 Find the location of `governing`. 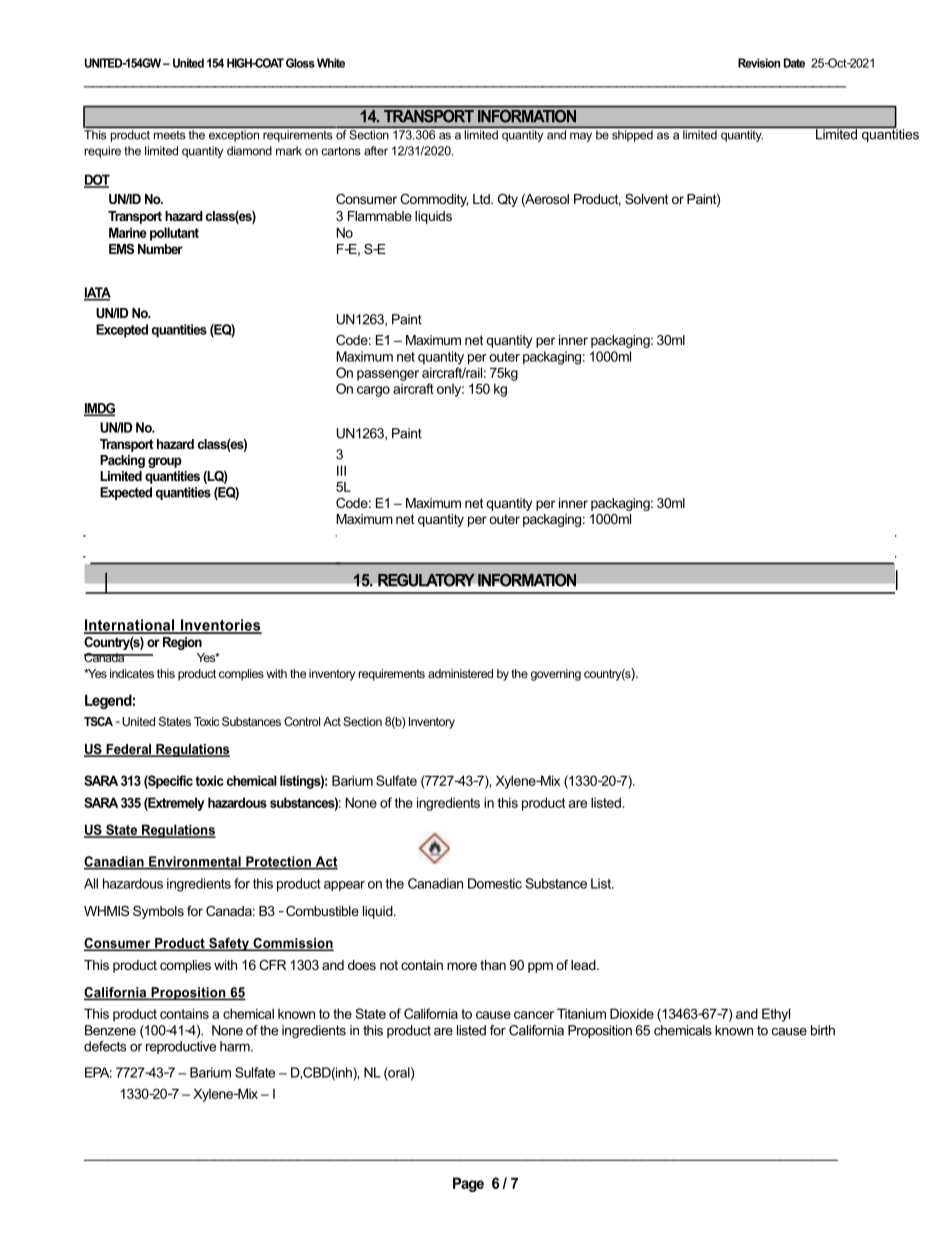

governing is located at coordinates (556, 675).
